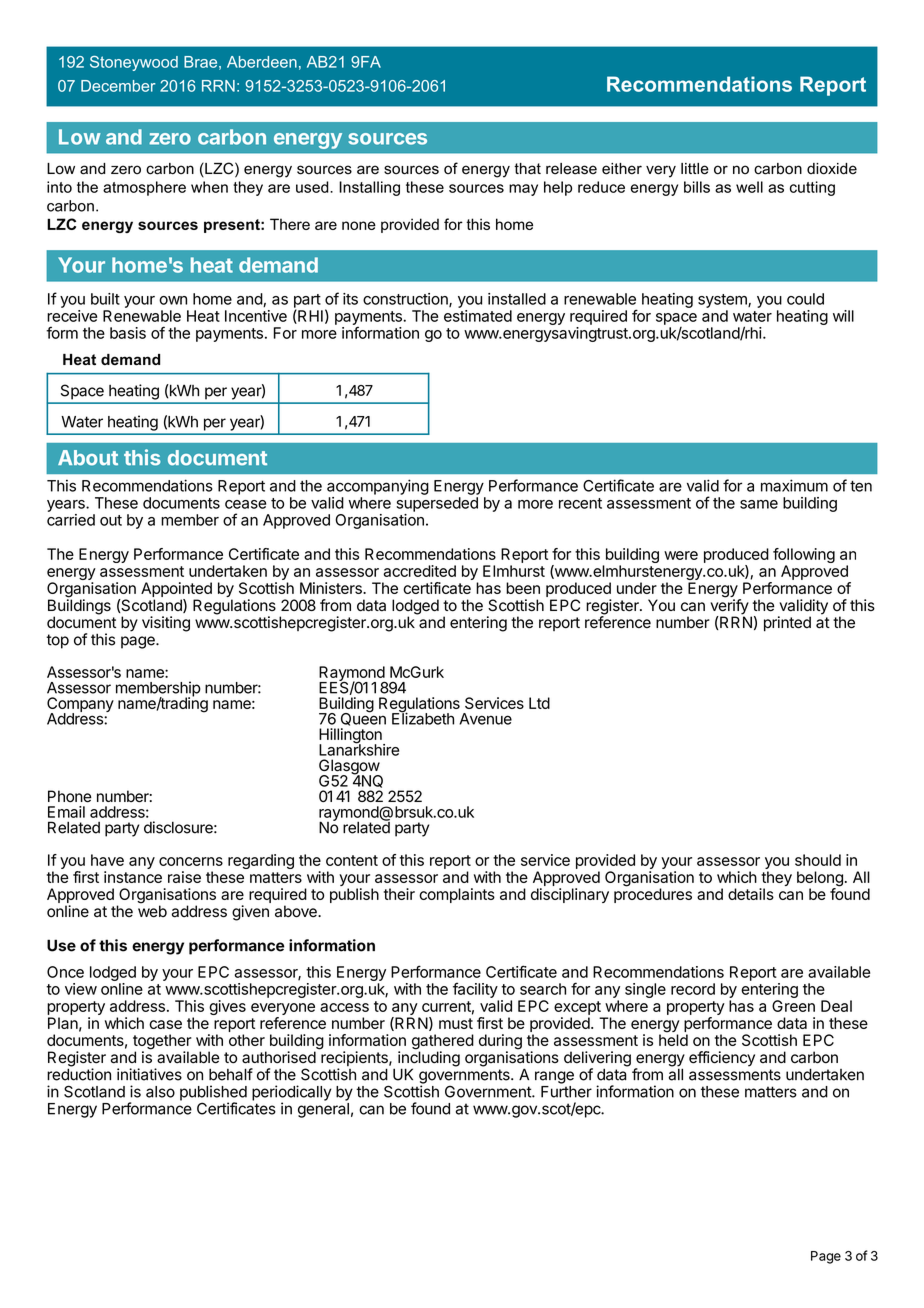 The width and height of the screenshot is (924, 1308). I want to click on December, so click(118, 86).
